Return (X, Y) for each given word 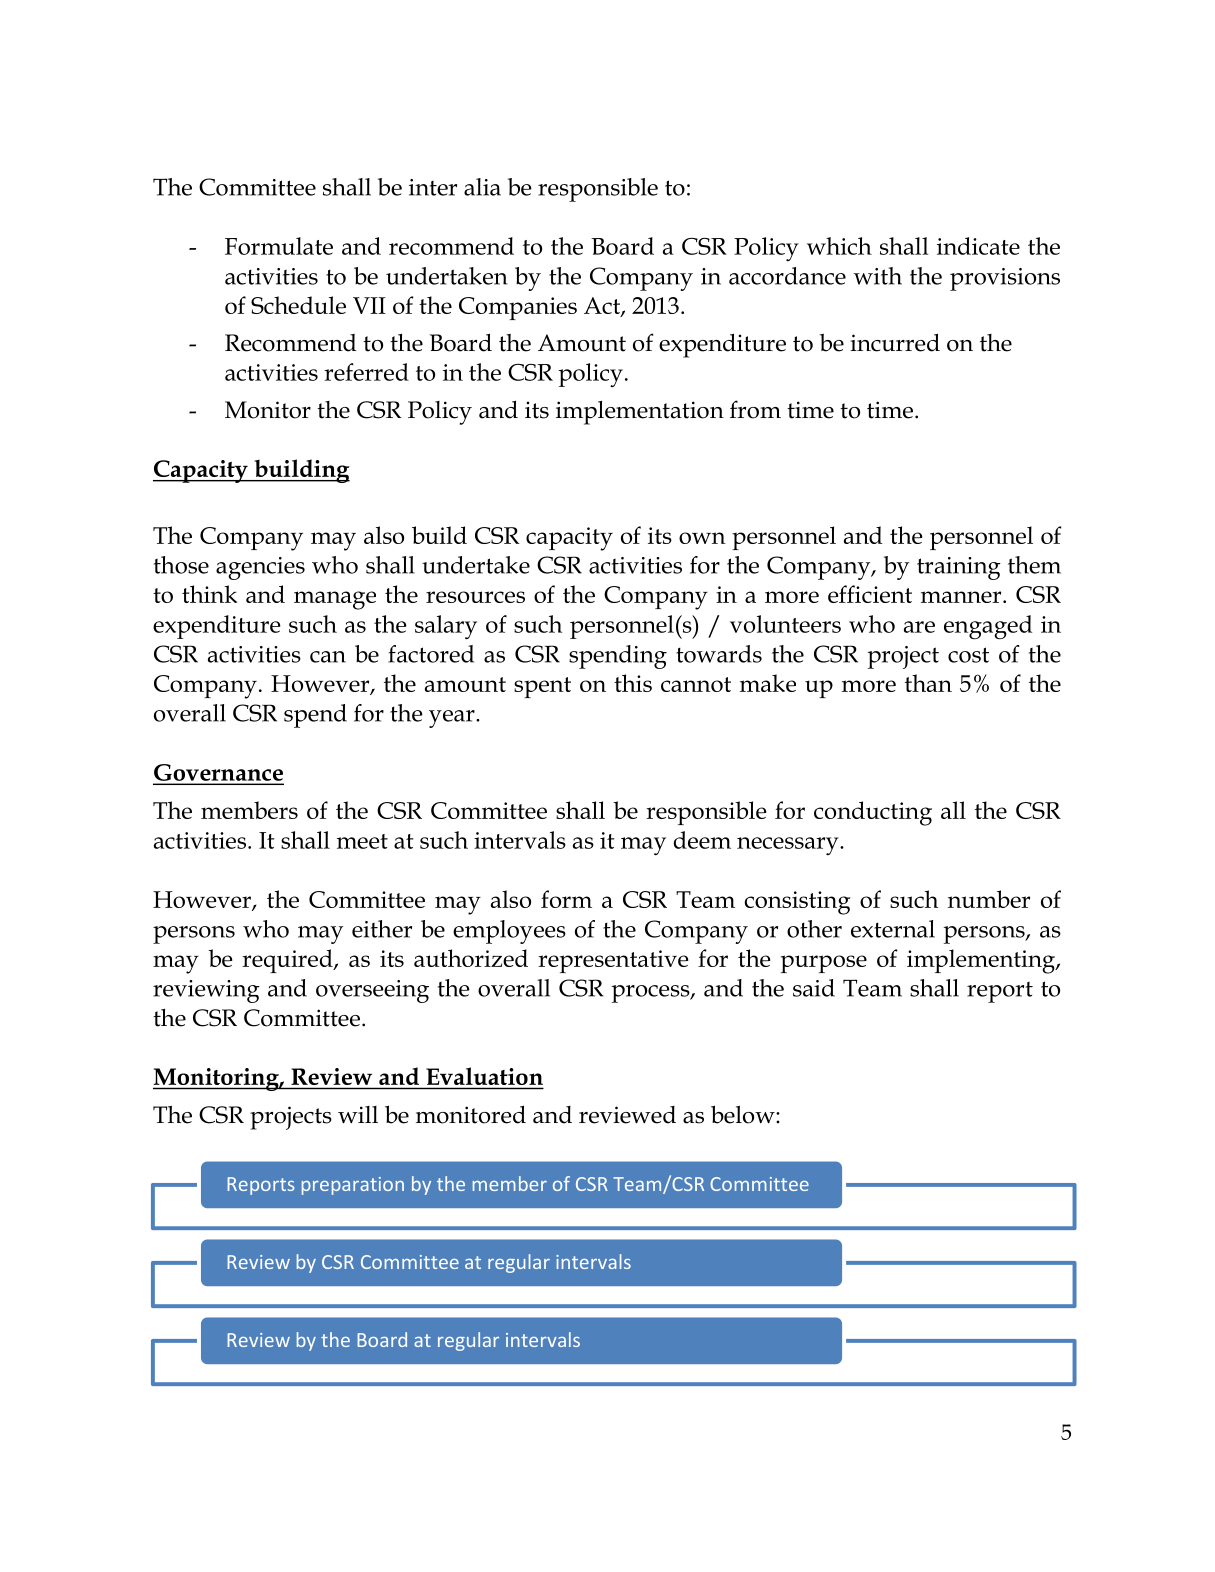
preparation (353, 1186)
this (633, 683)
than (928, 683)
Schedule (298, 305)
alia (482, 187)
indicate (978, 246)
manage (335, 600)
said (814, 988)
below (744, 1114)
